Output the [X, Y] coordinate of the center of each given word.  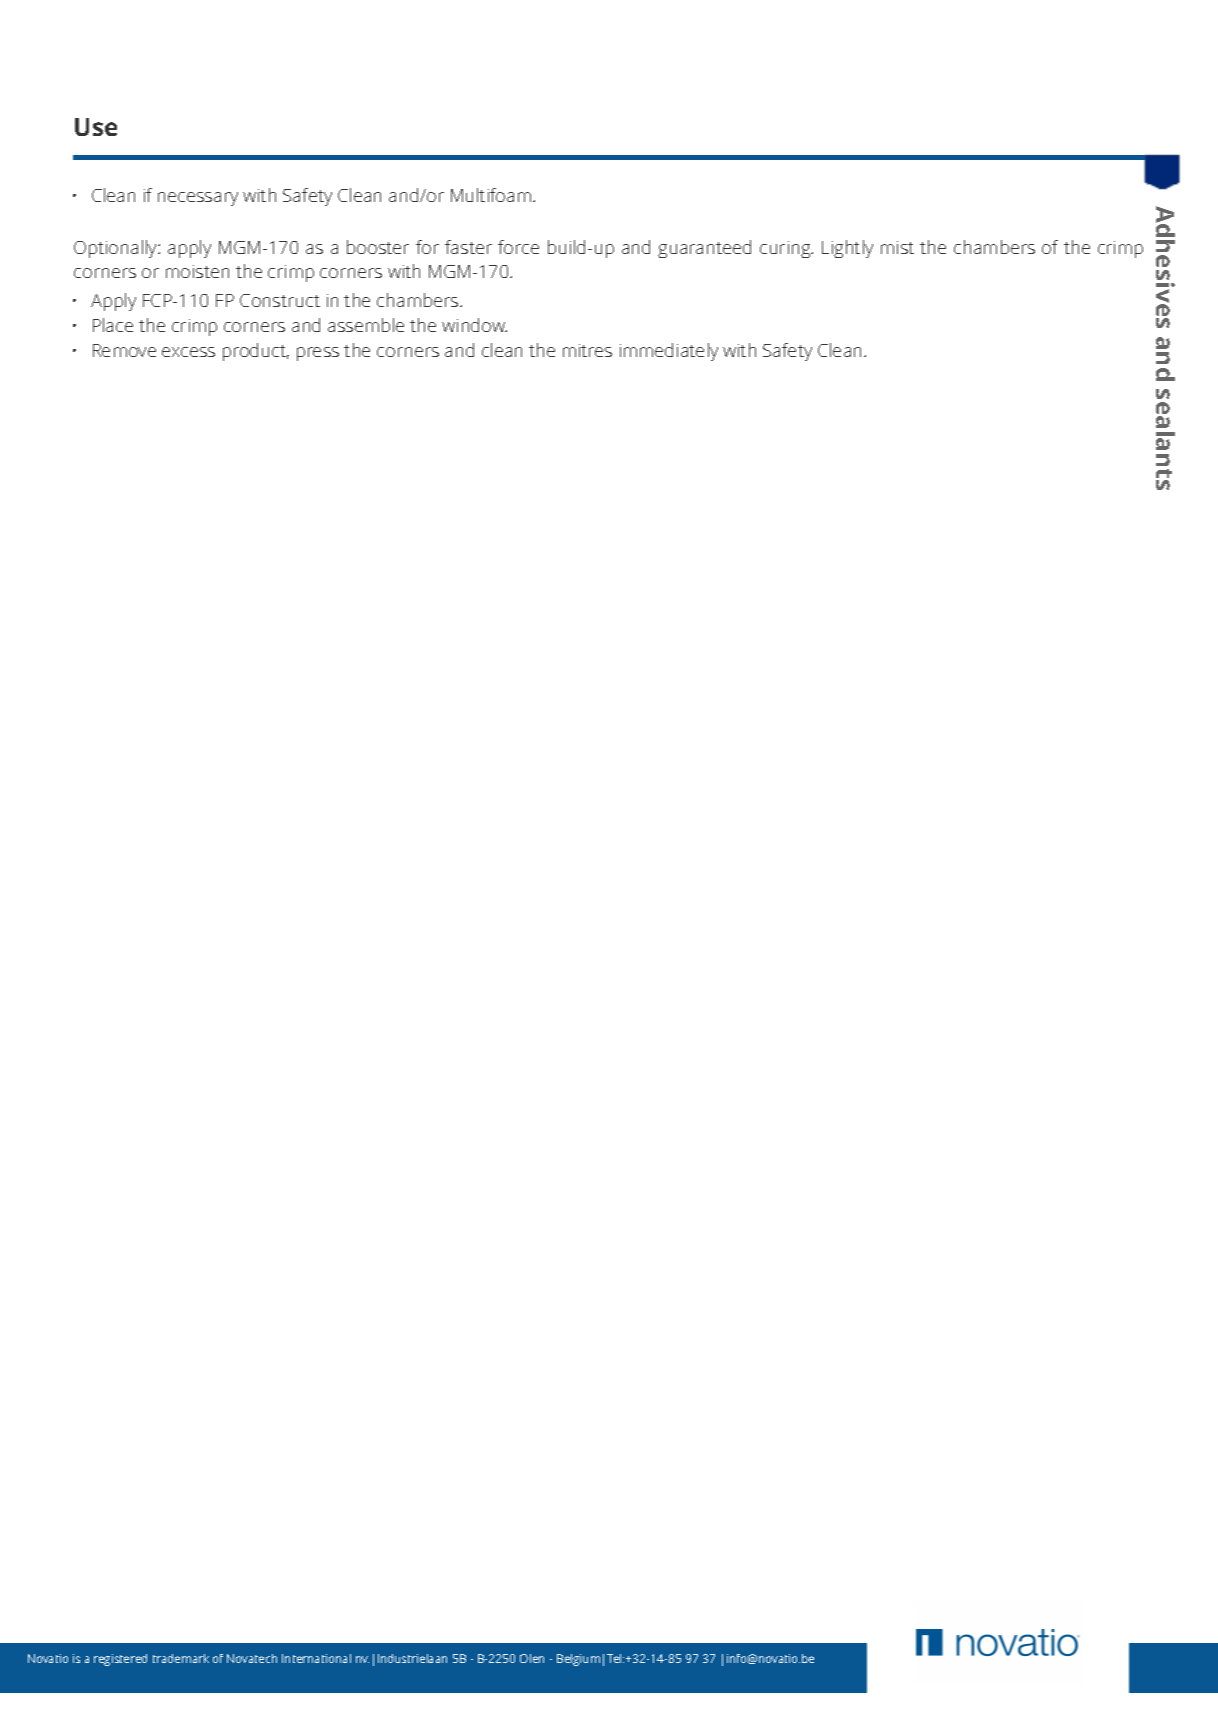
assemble [366, 325]
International [316, 1658]
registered [120, 1660]
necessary [198, 199]
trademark [181, 1658]
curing [786, 249]
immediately [669, 352]
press [318, 354]
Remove [124, 350]
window [474, 325]
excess [188, 352]
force [518, 247]
